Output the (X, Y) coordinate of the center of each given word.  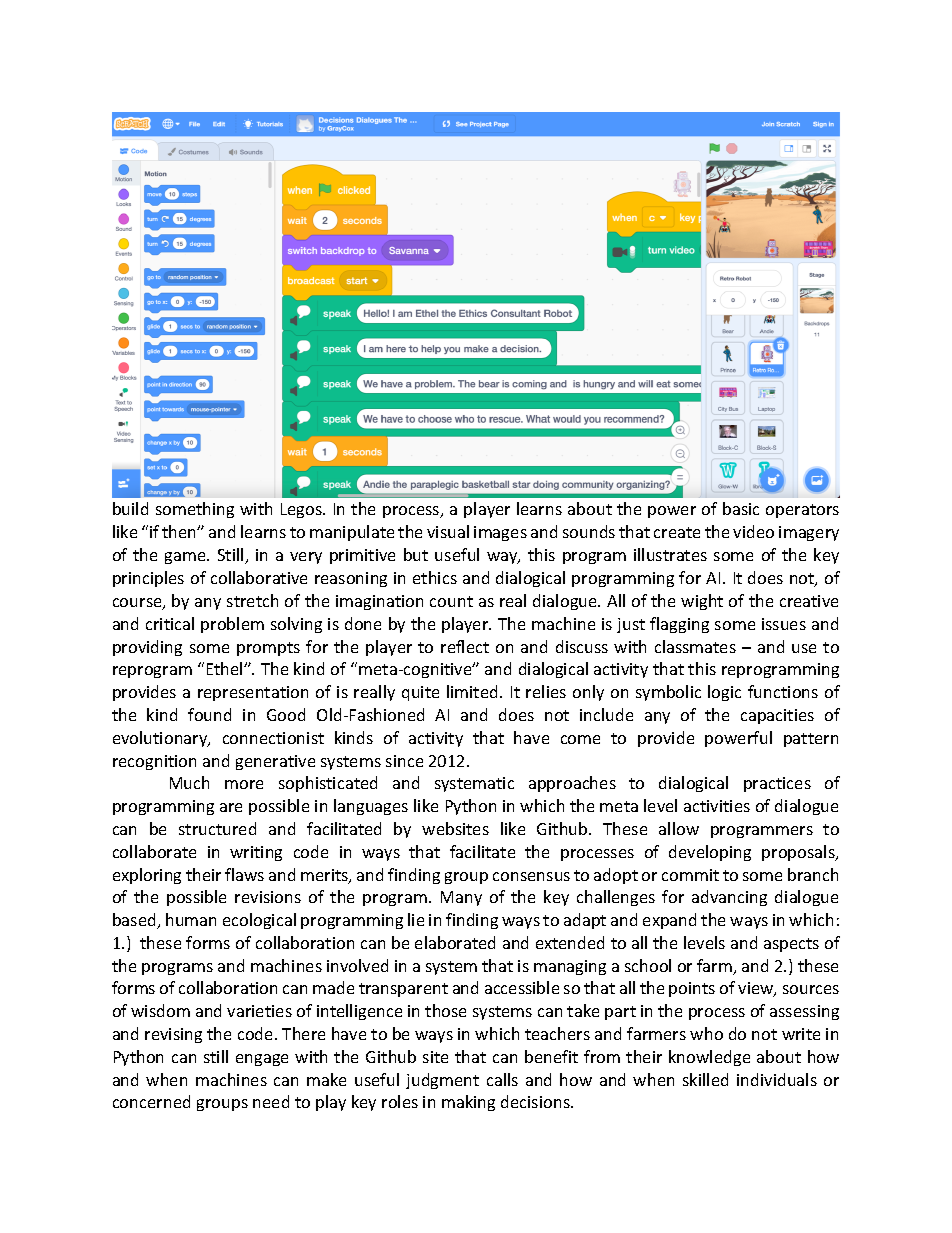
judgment (442, 1081)
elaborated (455, 942)
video (753, 531)
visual (448, 531)
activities (717, 806)
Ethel (226, 668)
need (271, 1101)
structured (217, 828)
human (191, 919)
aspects (791, 945)
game (186, 558)
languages (371, 807)
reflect (465, 646)
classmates (695, 646)
